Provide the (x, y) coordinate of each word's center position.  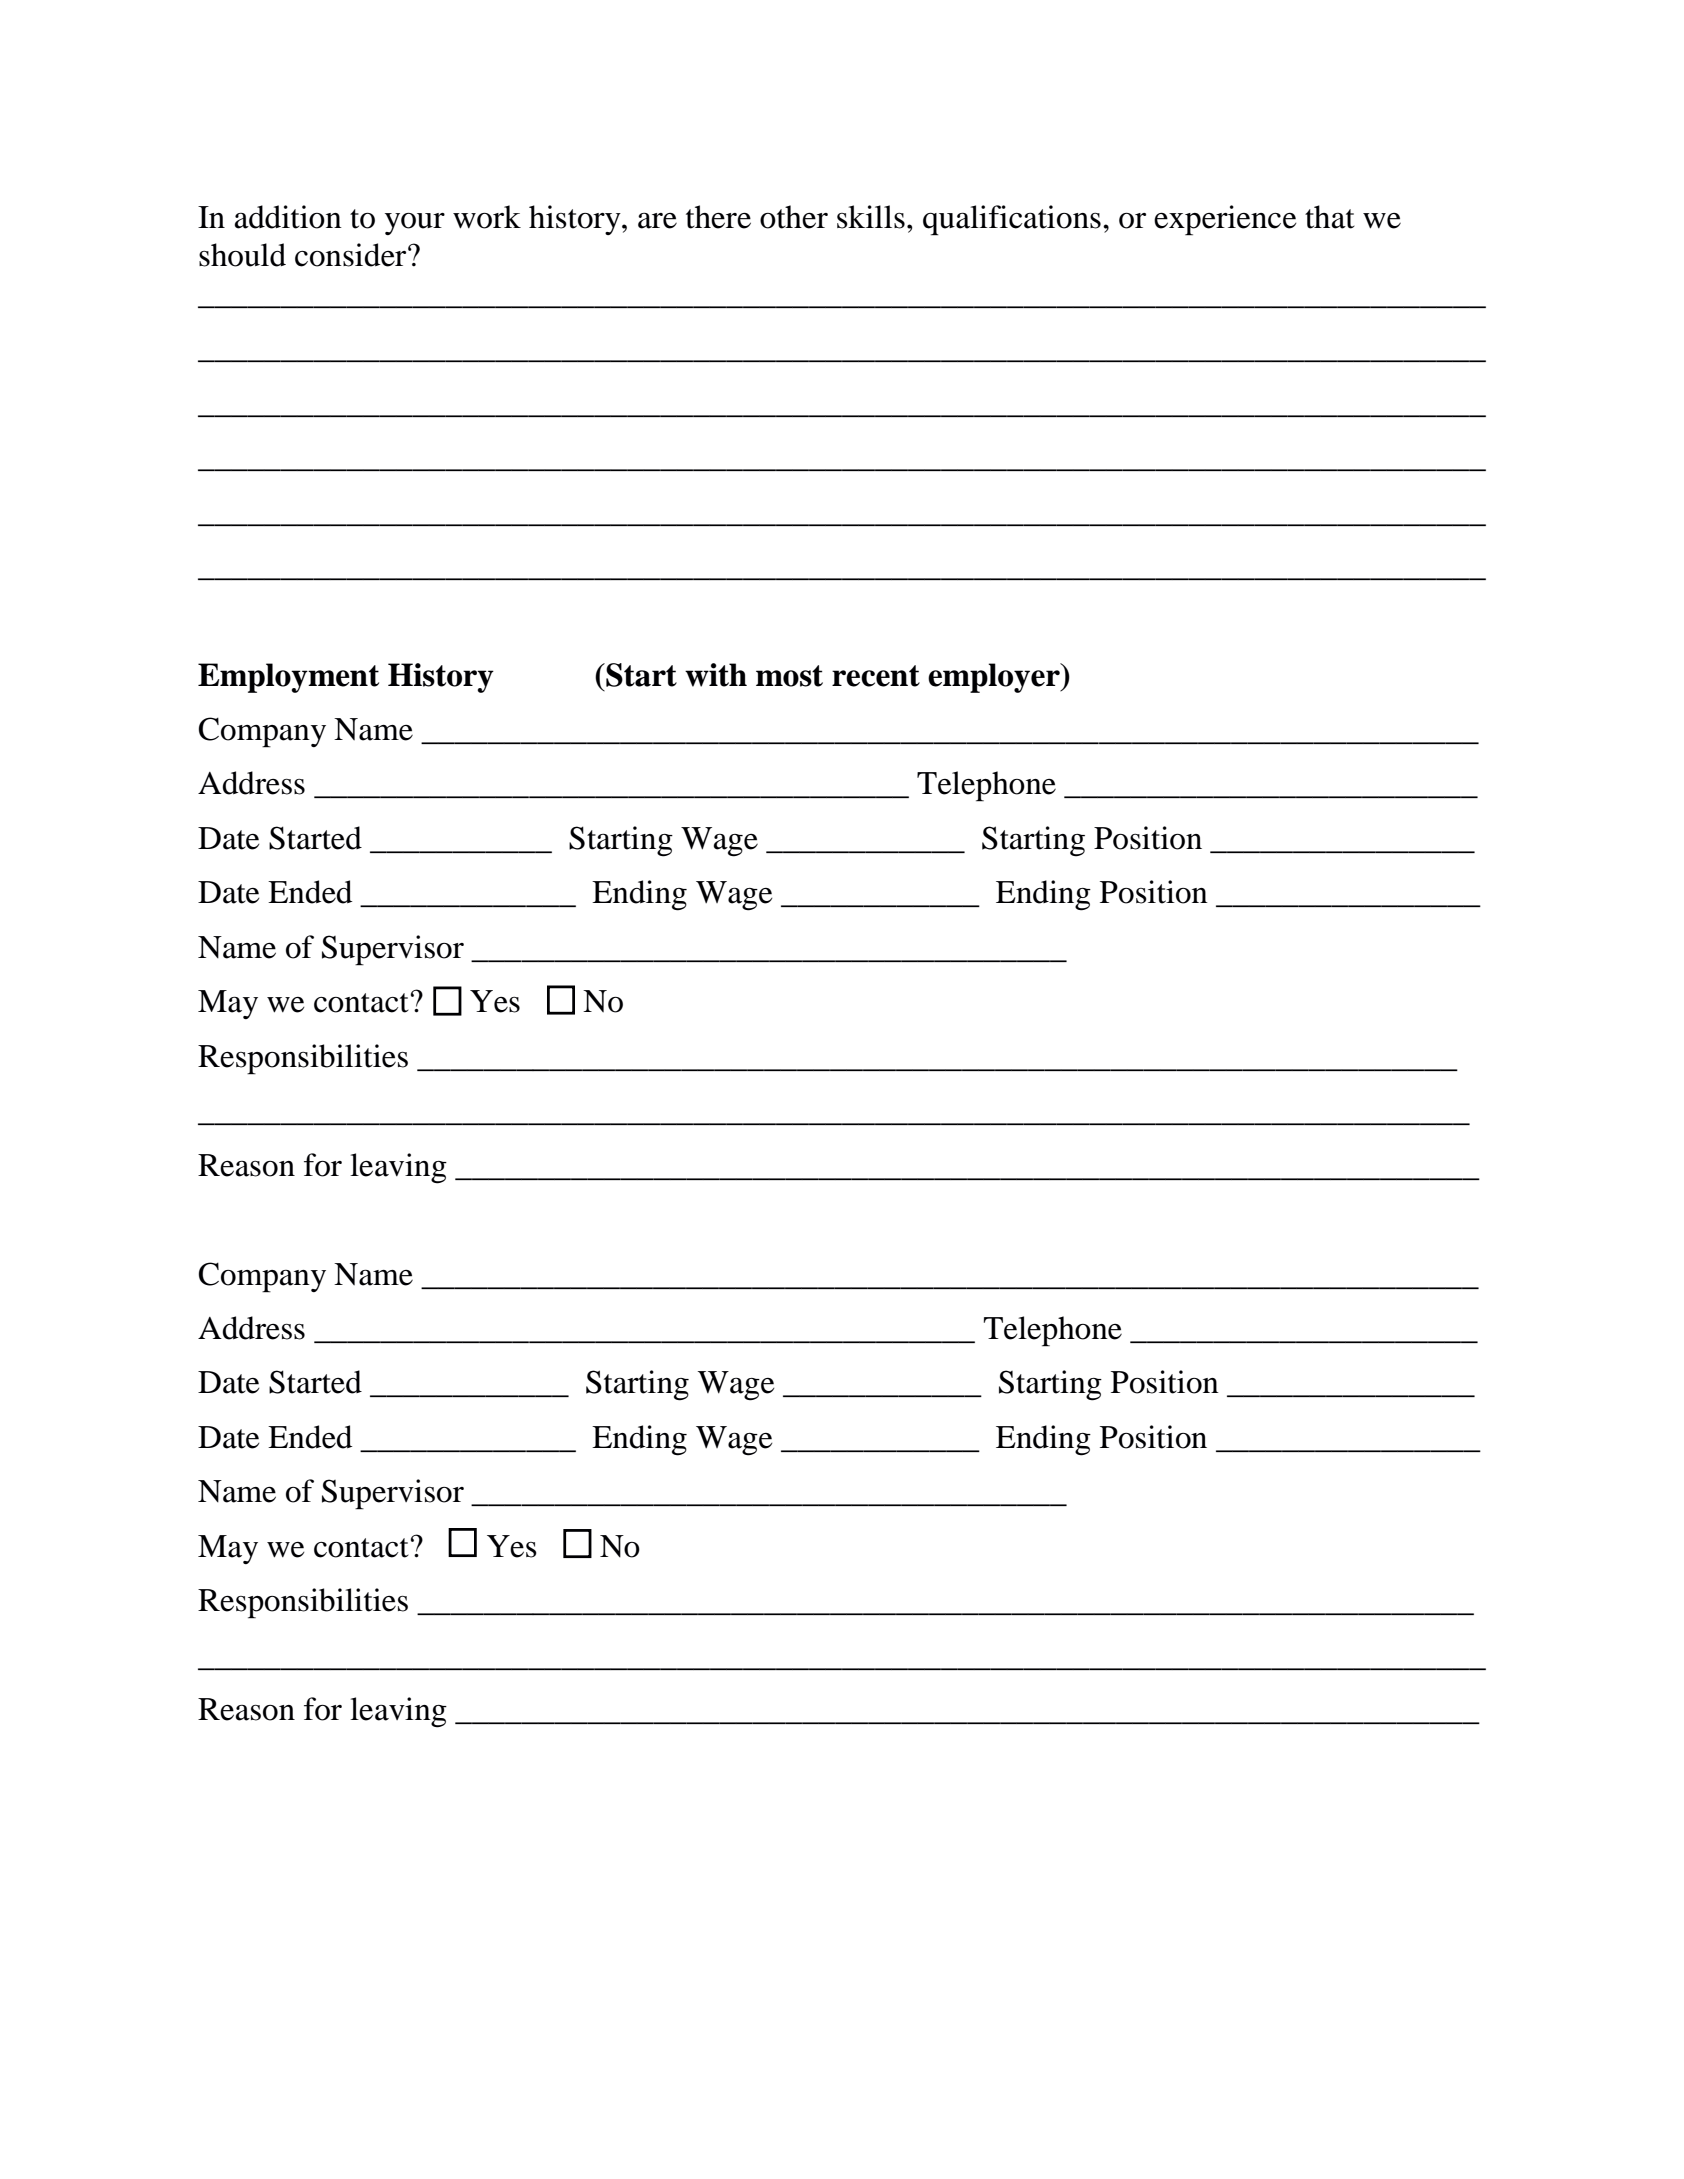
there (718, 217)
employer (995, 678)
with (716, 675)
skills (871, 217)
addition (288, 217)
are (657, 221)
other (794, 217)
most (789, 676)
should (242, 255)
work (487, 217)
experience (1225, 220)
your (415, 224)
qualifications (1012, 220)
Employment (288, 678)
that (1330, 217)
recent (876, 676)
